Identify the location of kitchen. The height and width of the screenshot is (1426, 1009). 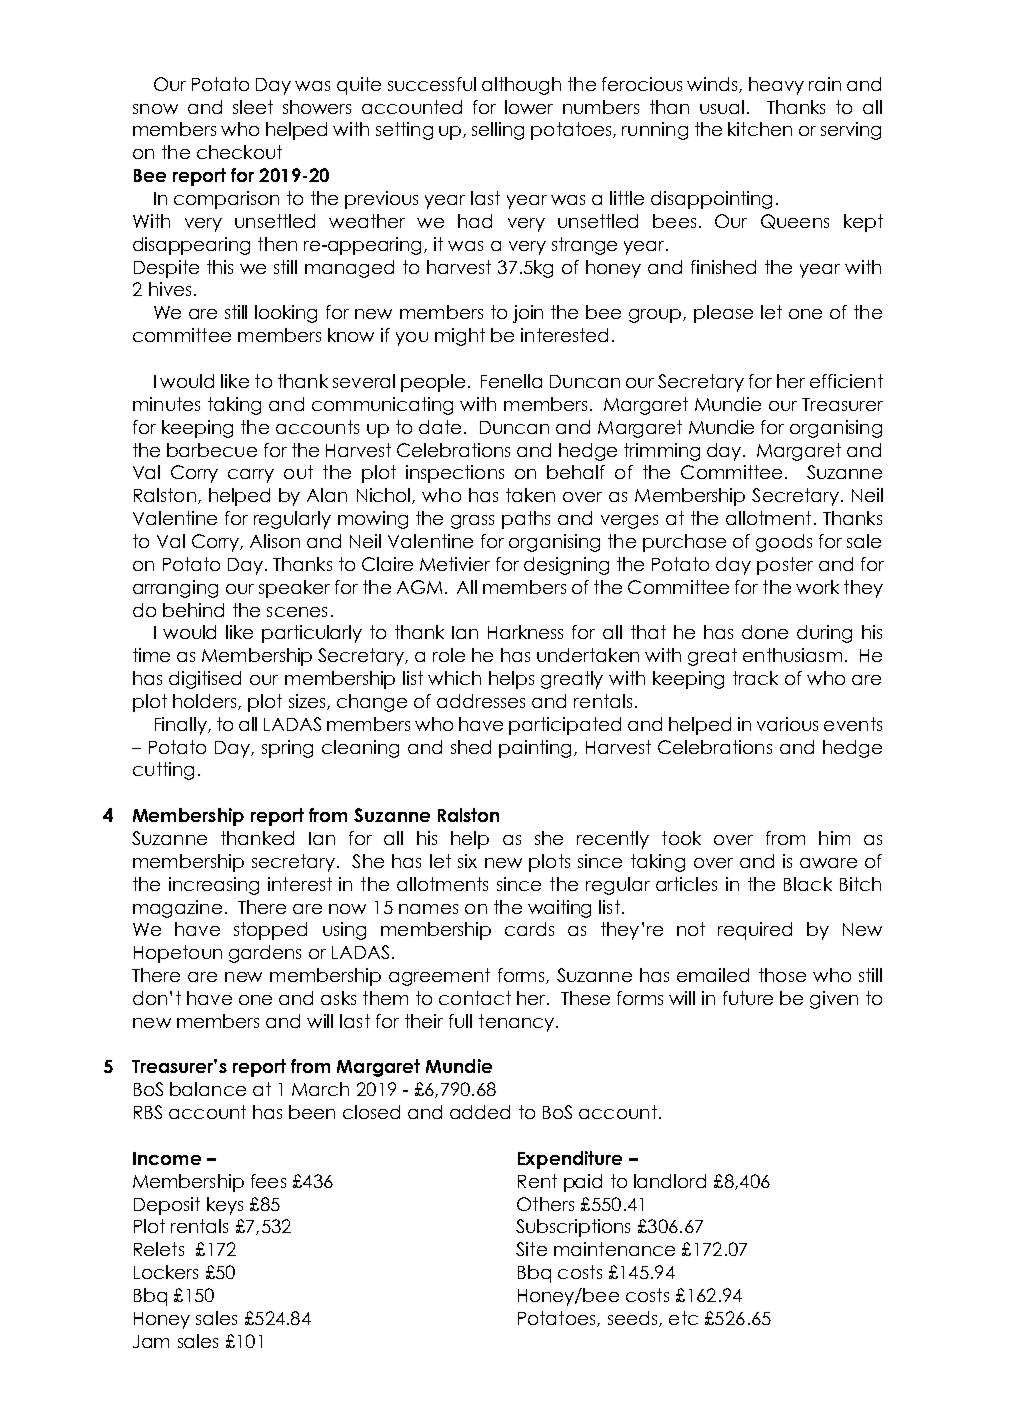
(760, 129).
